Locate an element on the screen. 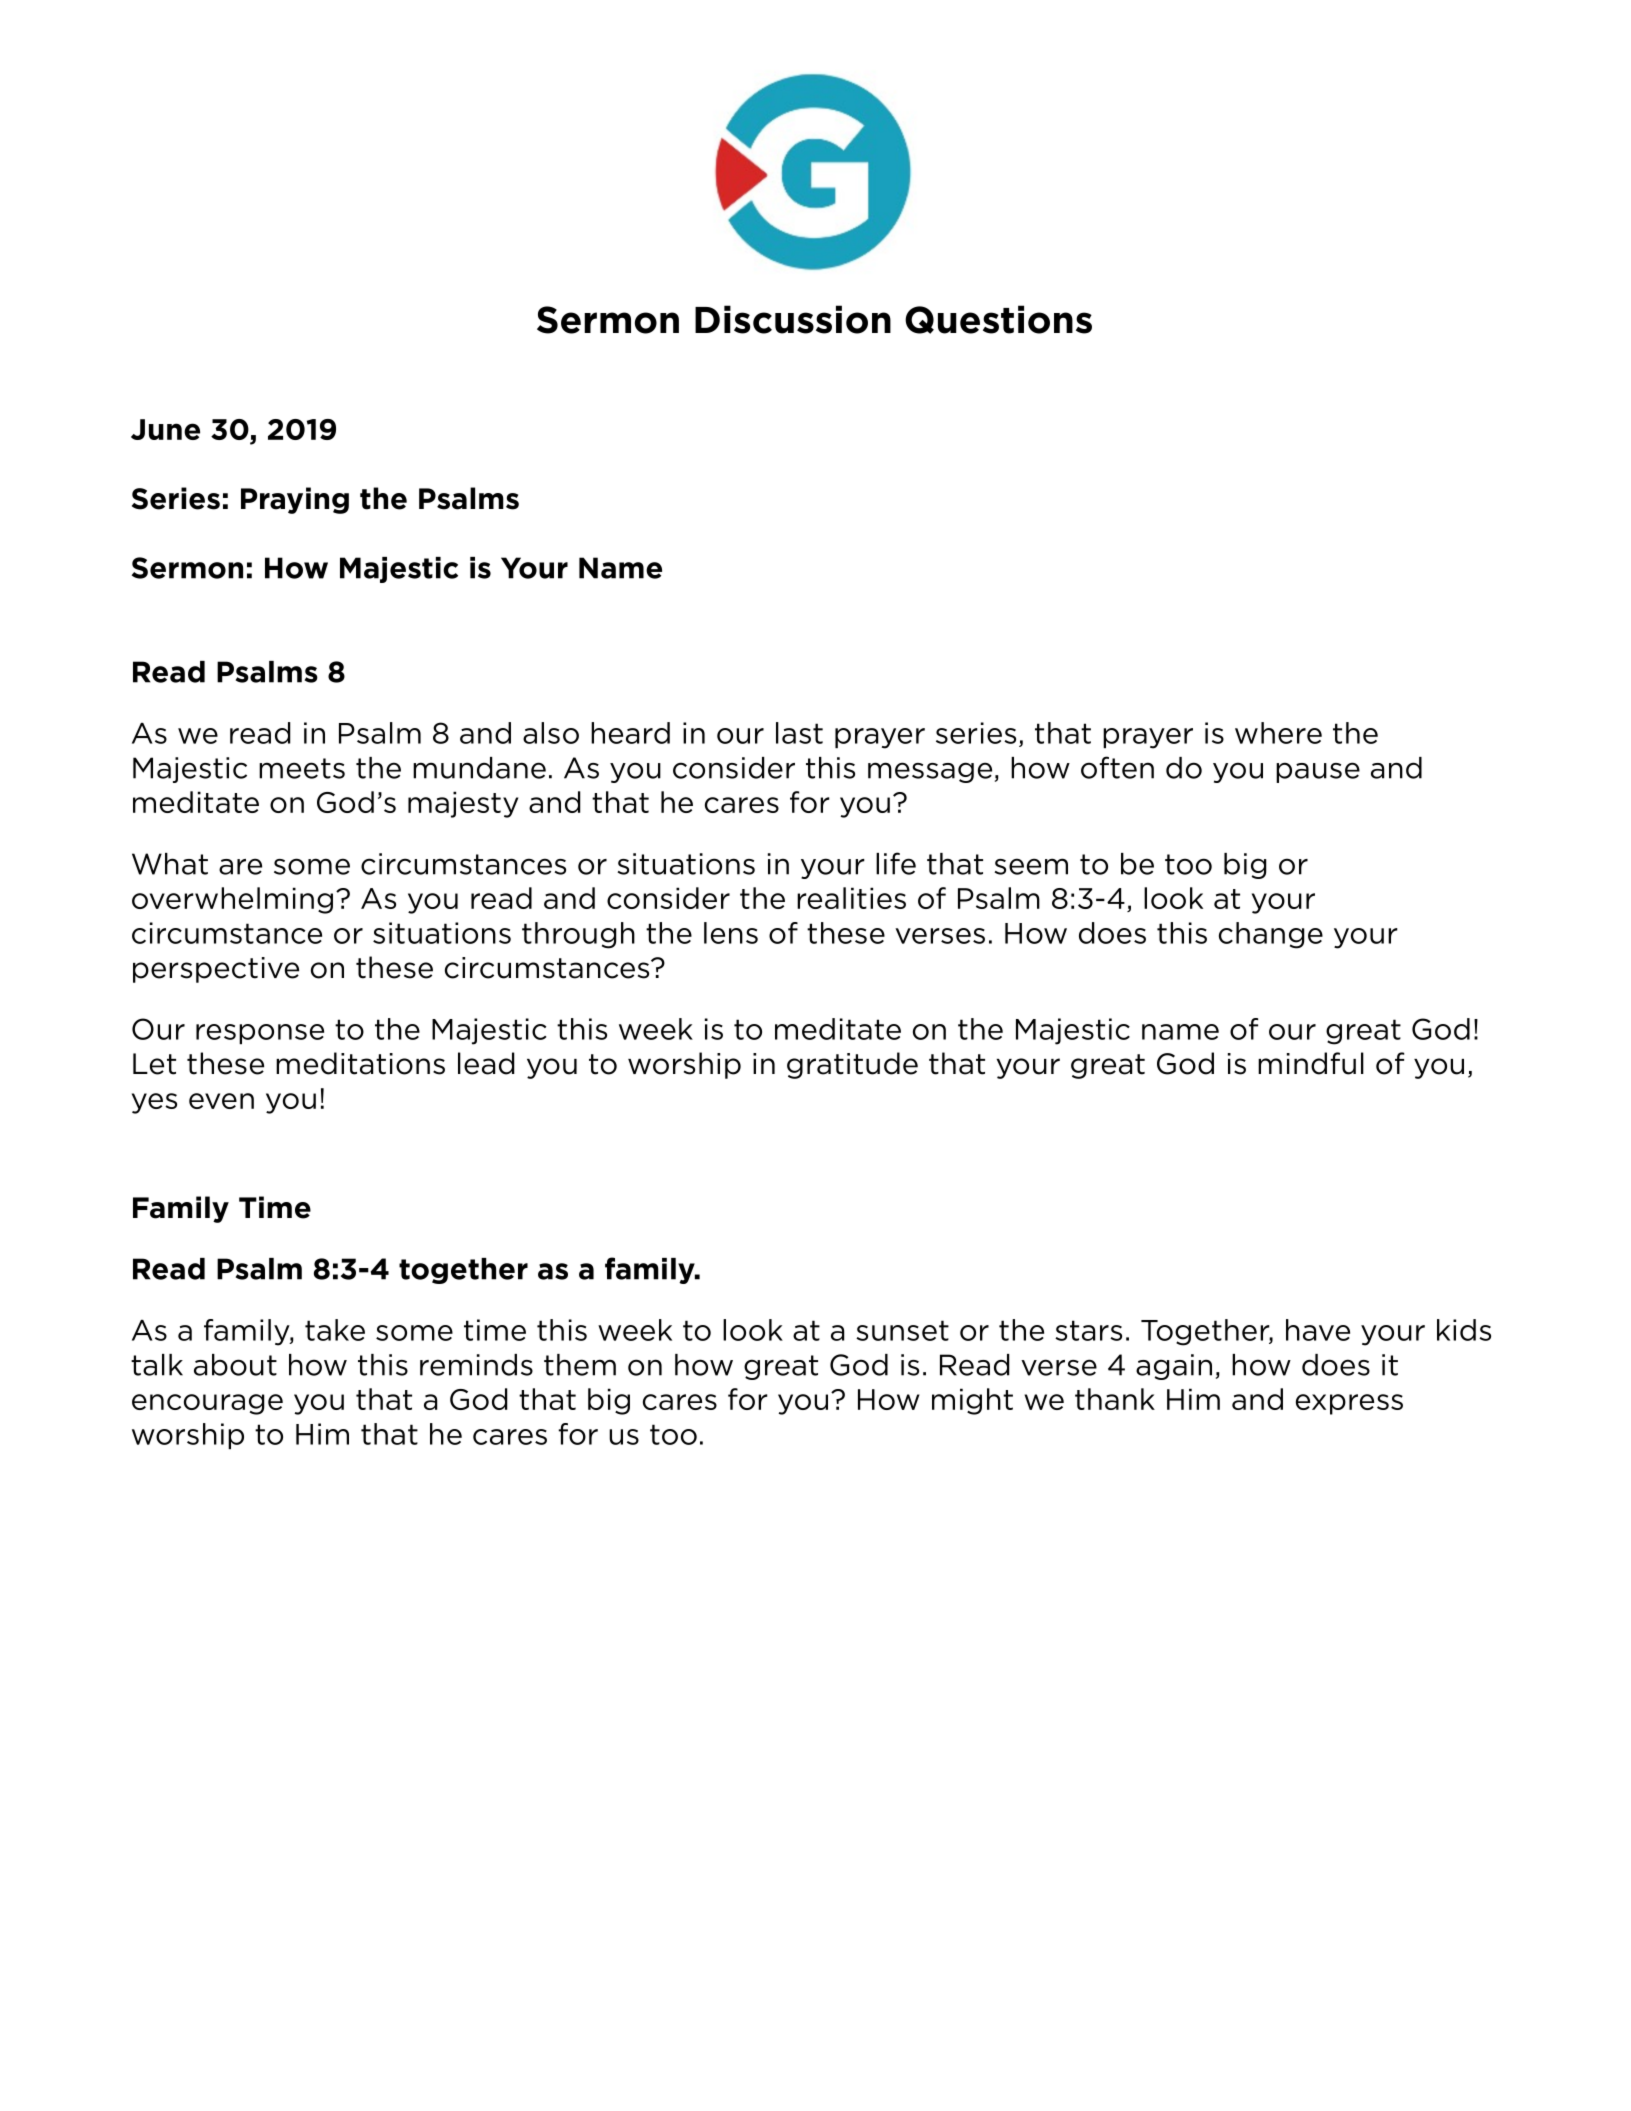 The width and height of the screenshot is (1631, 2111). about is located at coordinates (235, 1365).
